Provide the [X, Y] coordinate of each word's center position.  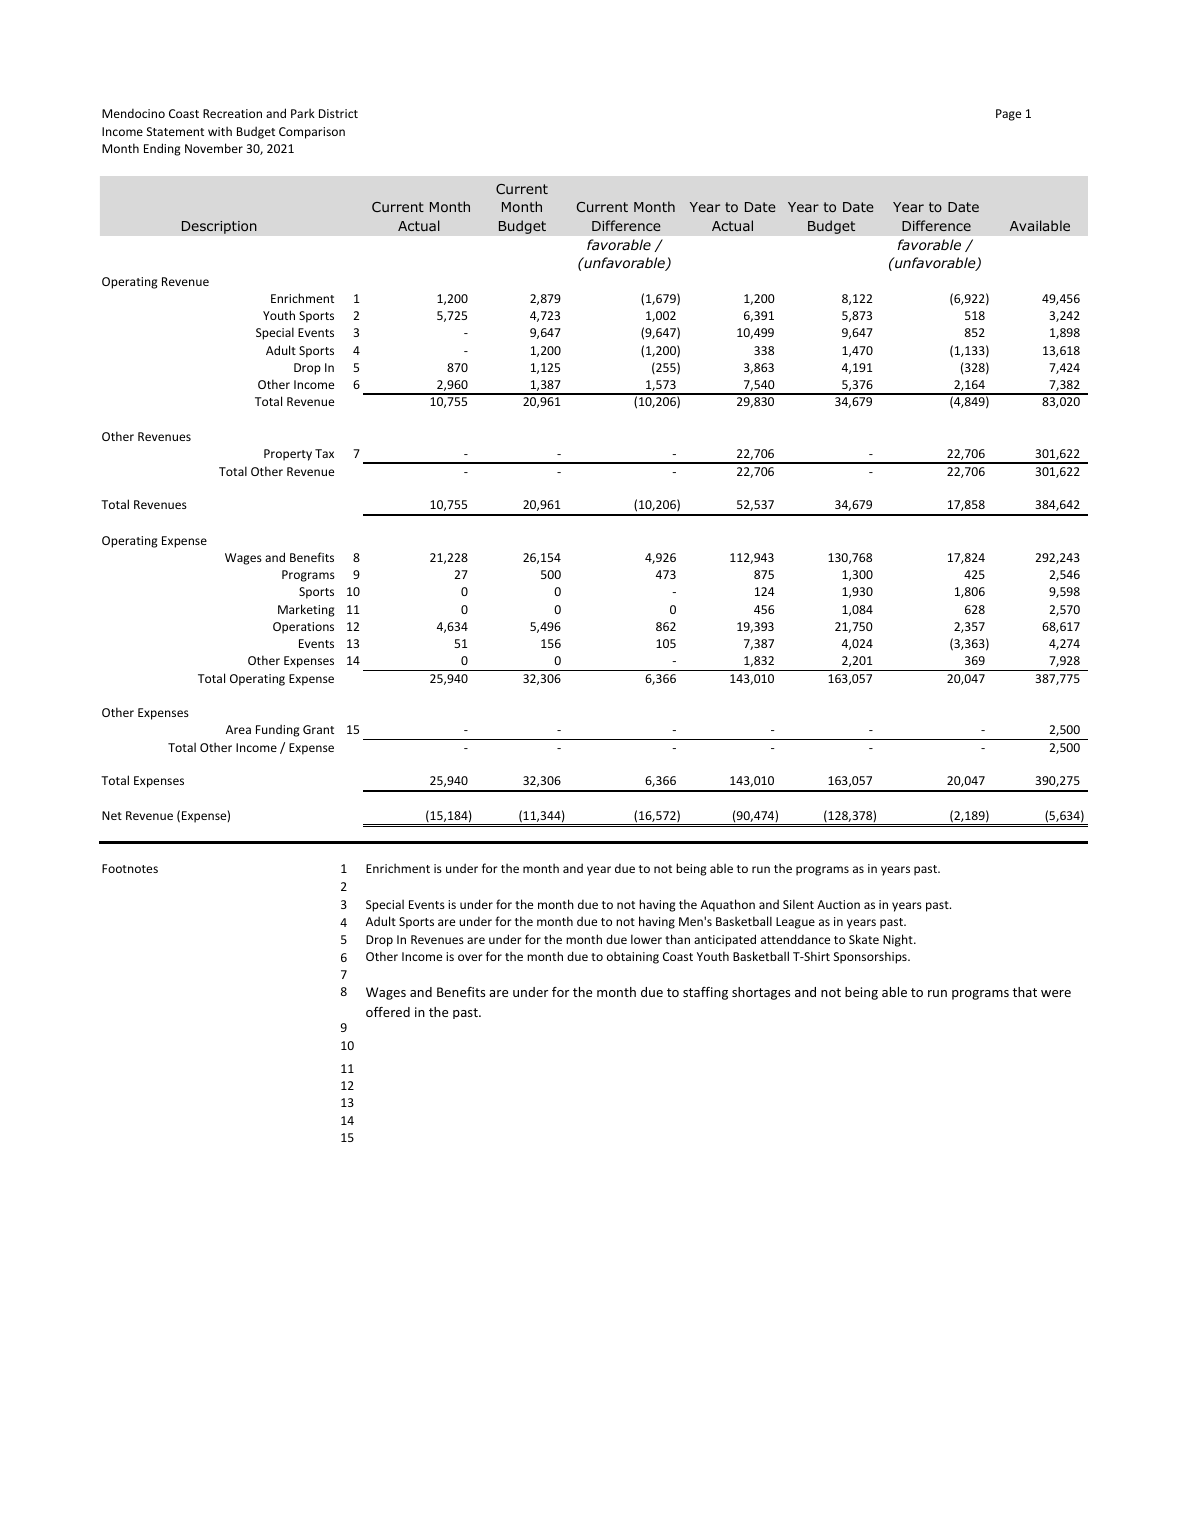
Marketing [306, 610]
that [1024, 992]
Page [1008, 115]
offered [388, 1012]
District [338, 113]
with [220, 131]
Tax [324, 453]
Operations [303, 628]
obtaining [633, 957]
